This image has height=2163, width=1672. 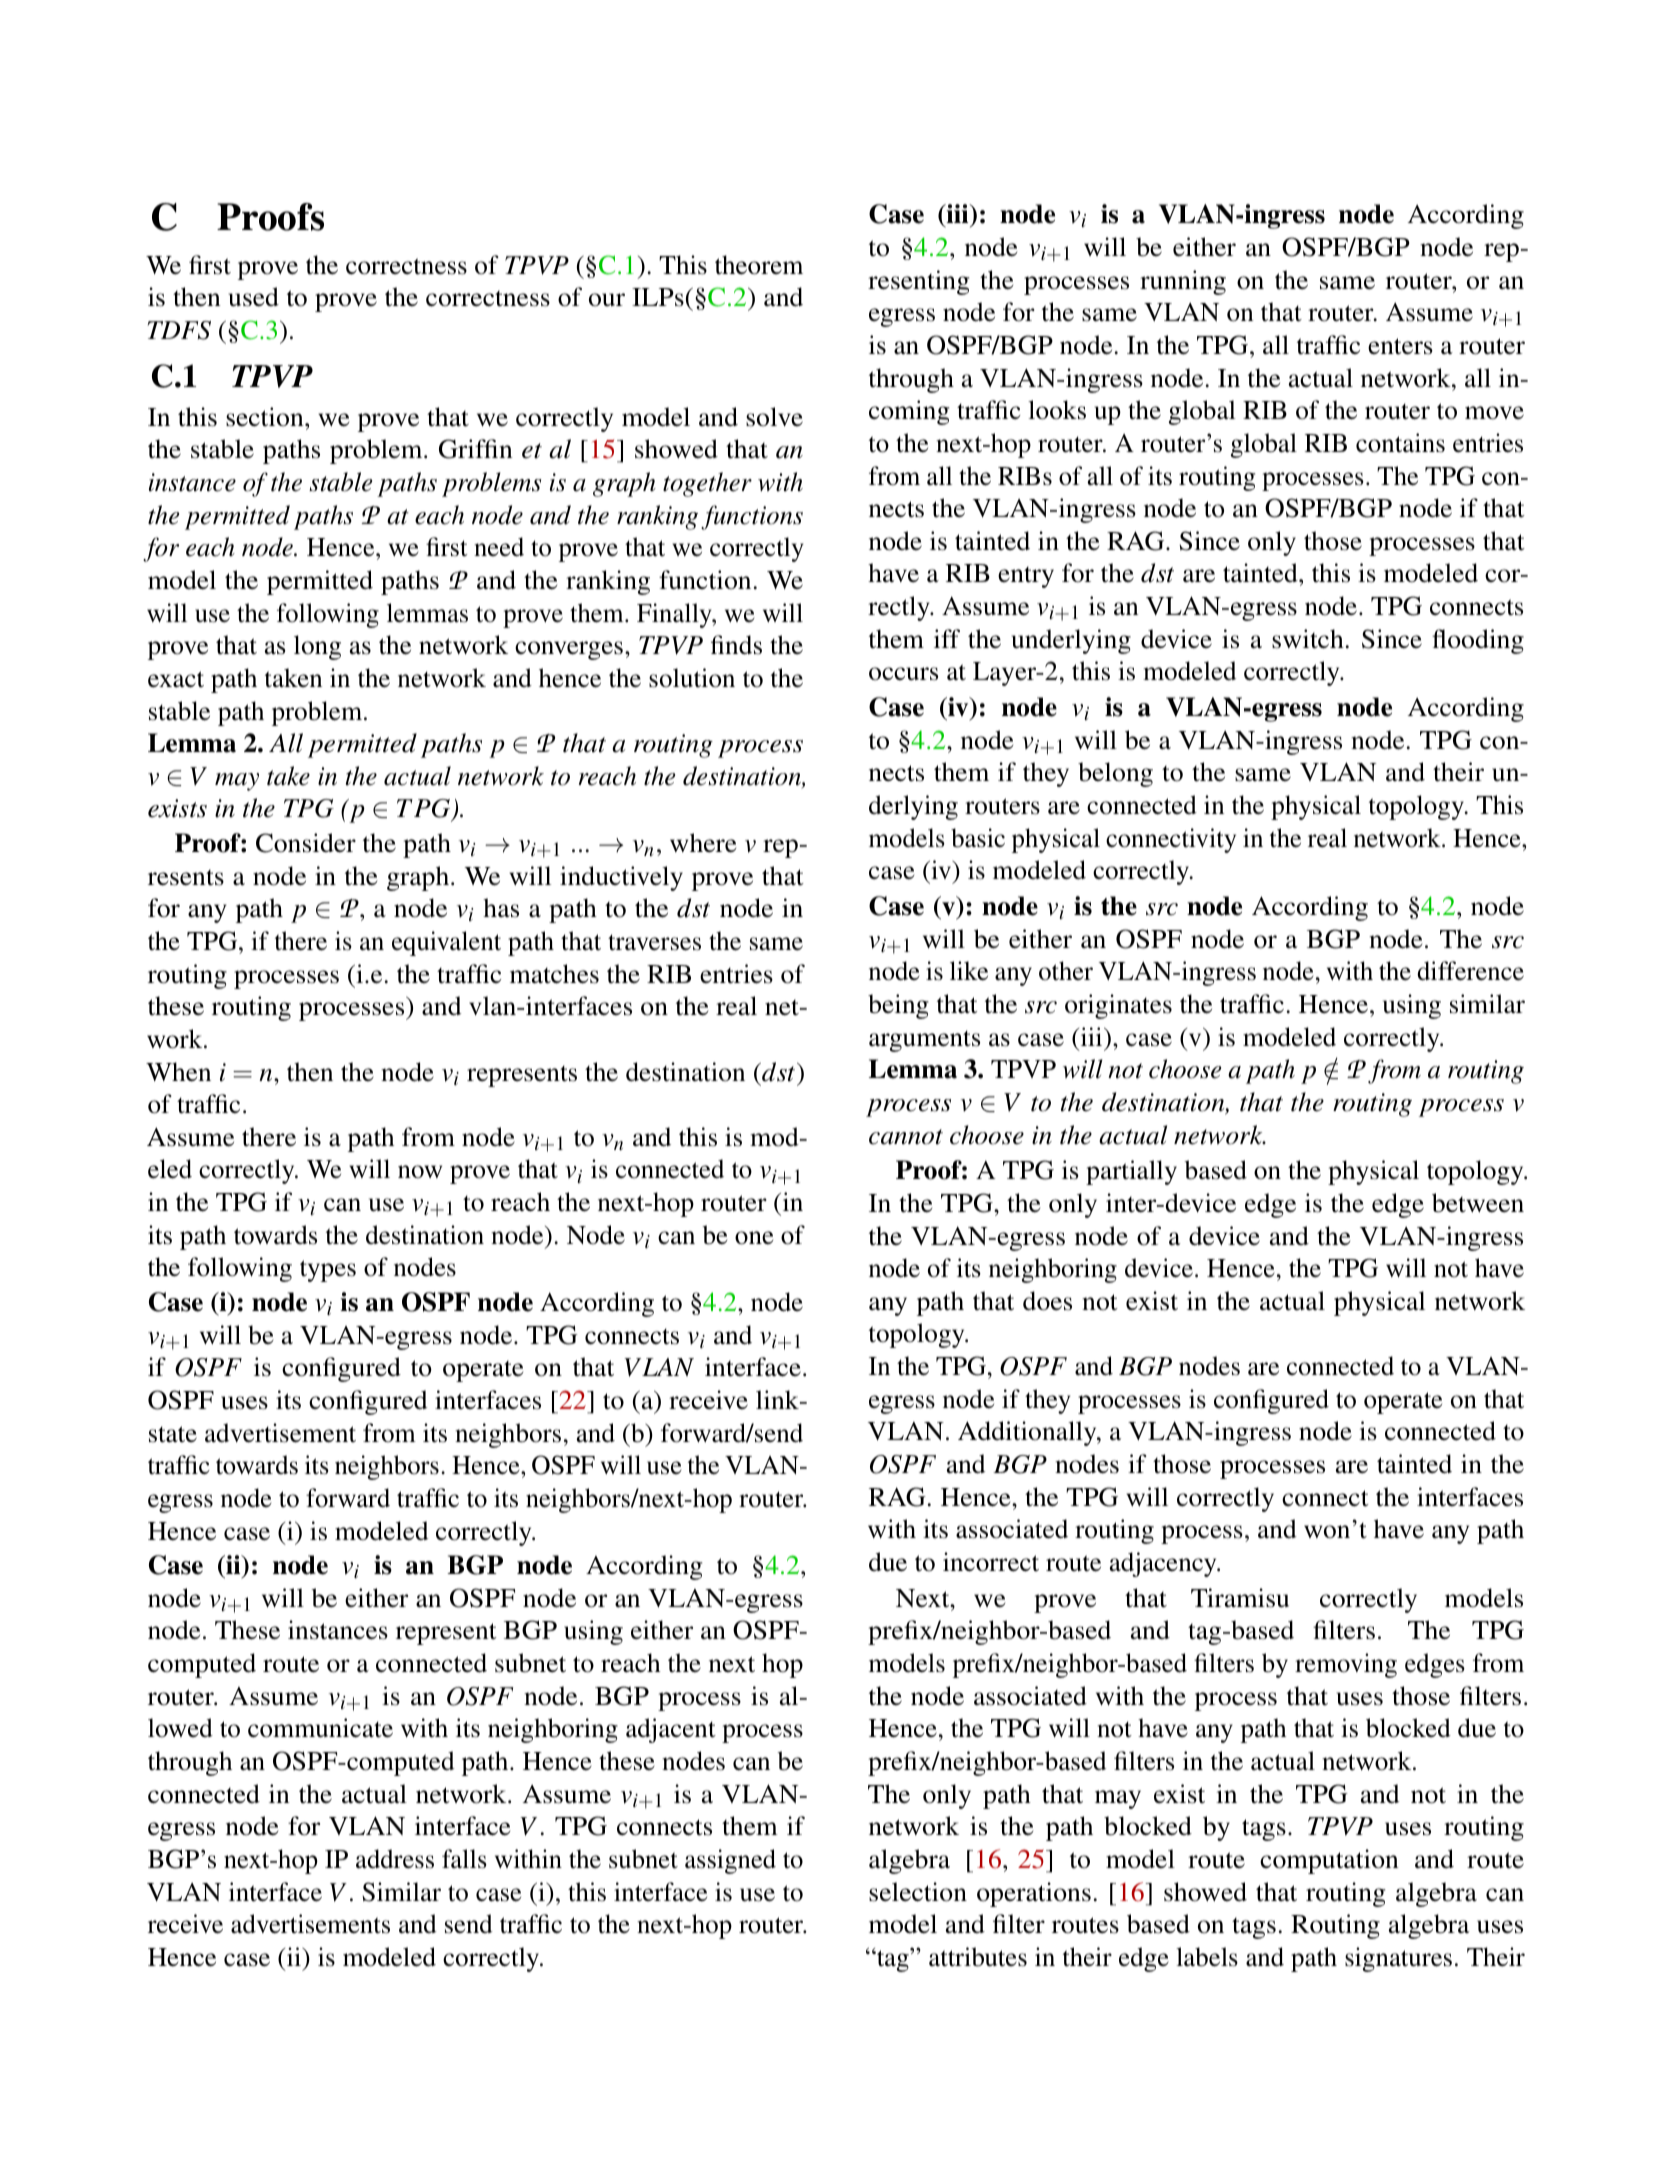 What do you see at coordinates (306, 843) in the image?
I see `Consider` at bounding box center [306, 843].
